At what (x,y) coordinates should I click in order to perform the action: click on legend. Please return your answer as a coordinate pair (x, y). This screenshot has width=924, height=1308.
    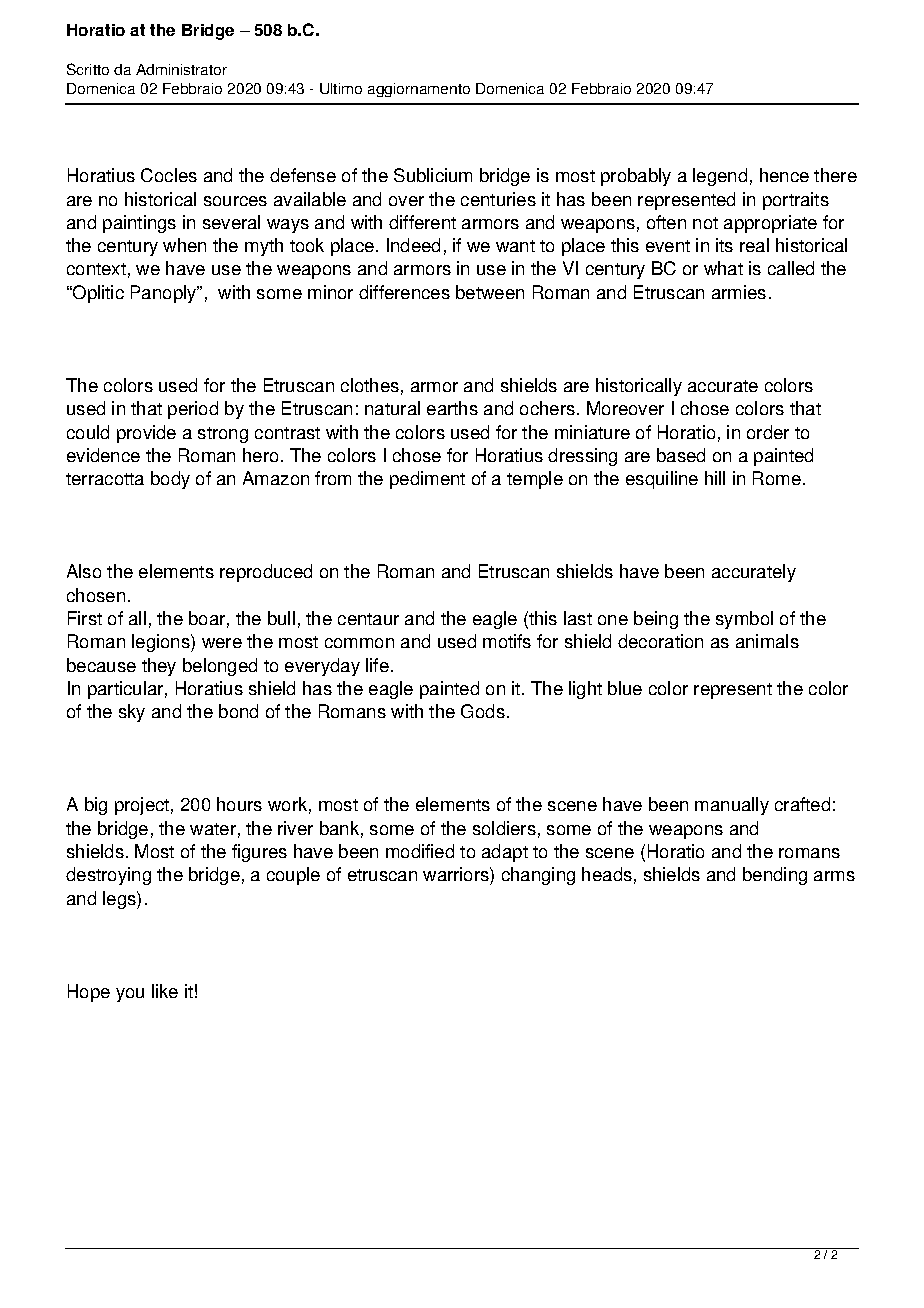
    Looking at the image, I should click on (720, 177).
